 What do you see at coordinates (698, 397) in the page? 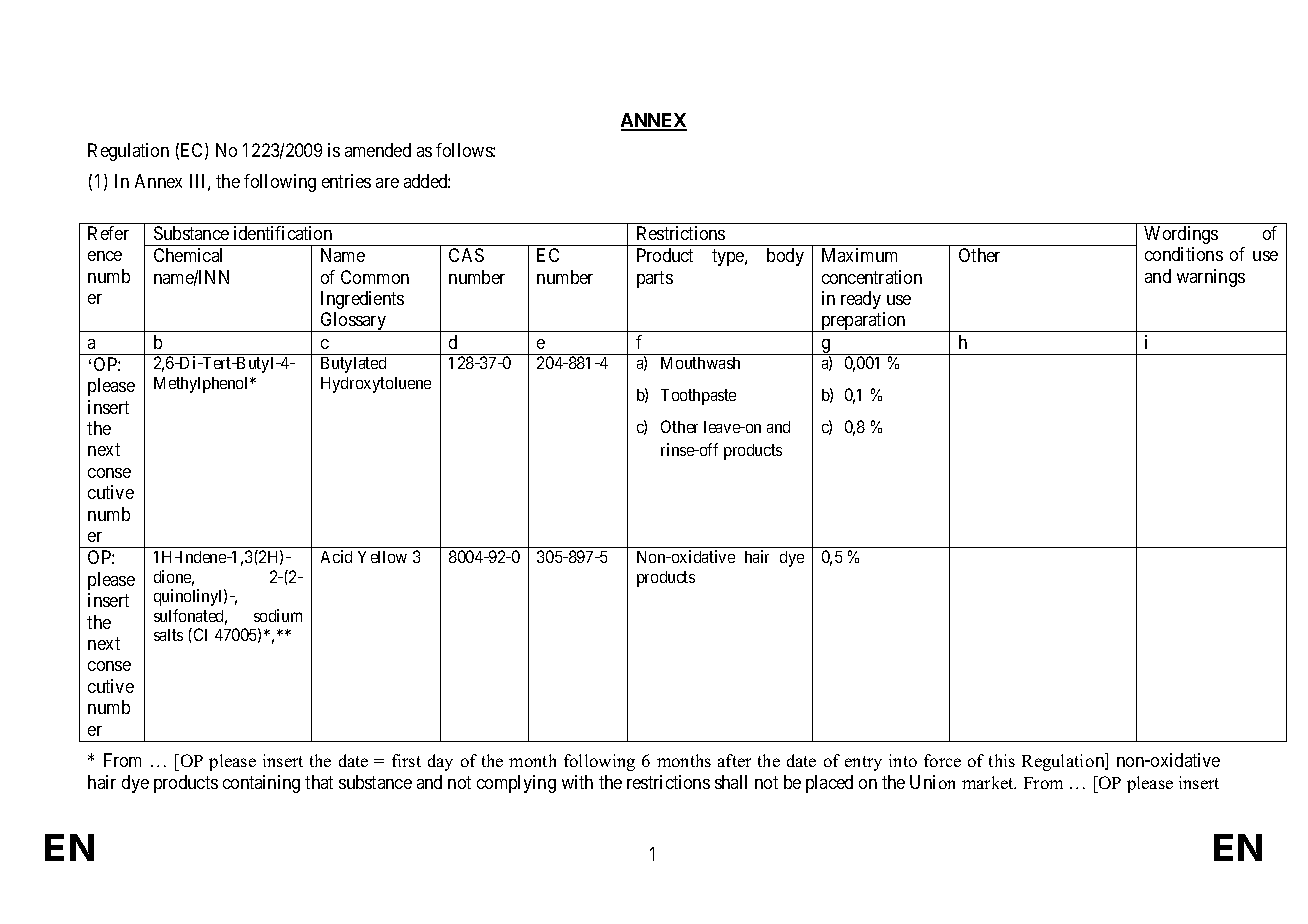
I see `Toothpaste` at bounding box center [698, 397].
